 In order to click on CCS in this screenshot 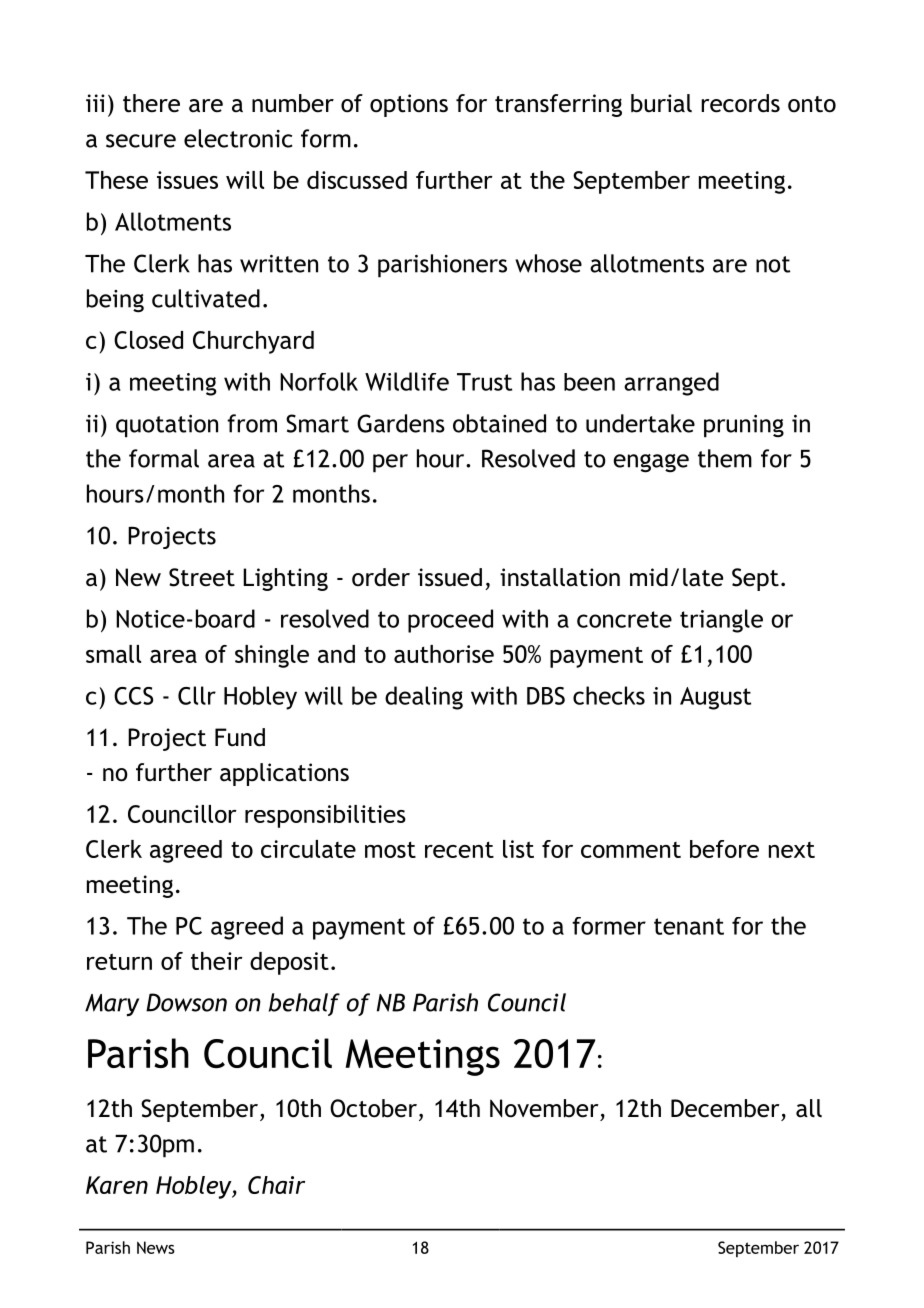, I will do `click(133, 696)`.
